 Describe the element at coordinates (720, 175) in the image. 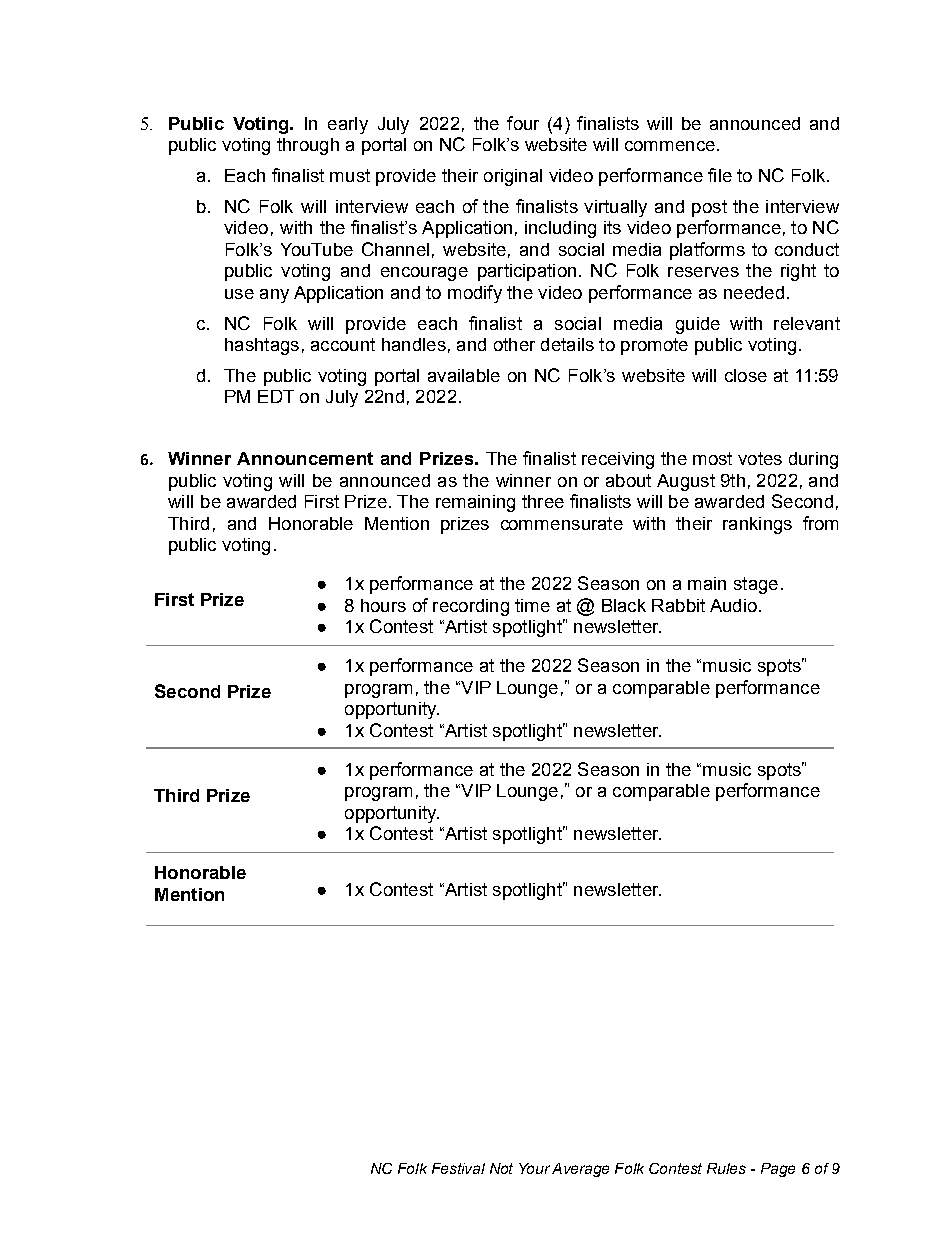

I see `file` at that location.
